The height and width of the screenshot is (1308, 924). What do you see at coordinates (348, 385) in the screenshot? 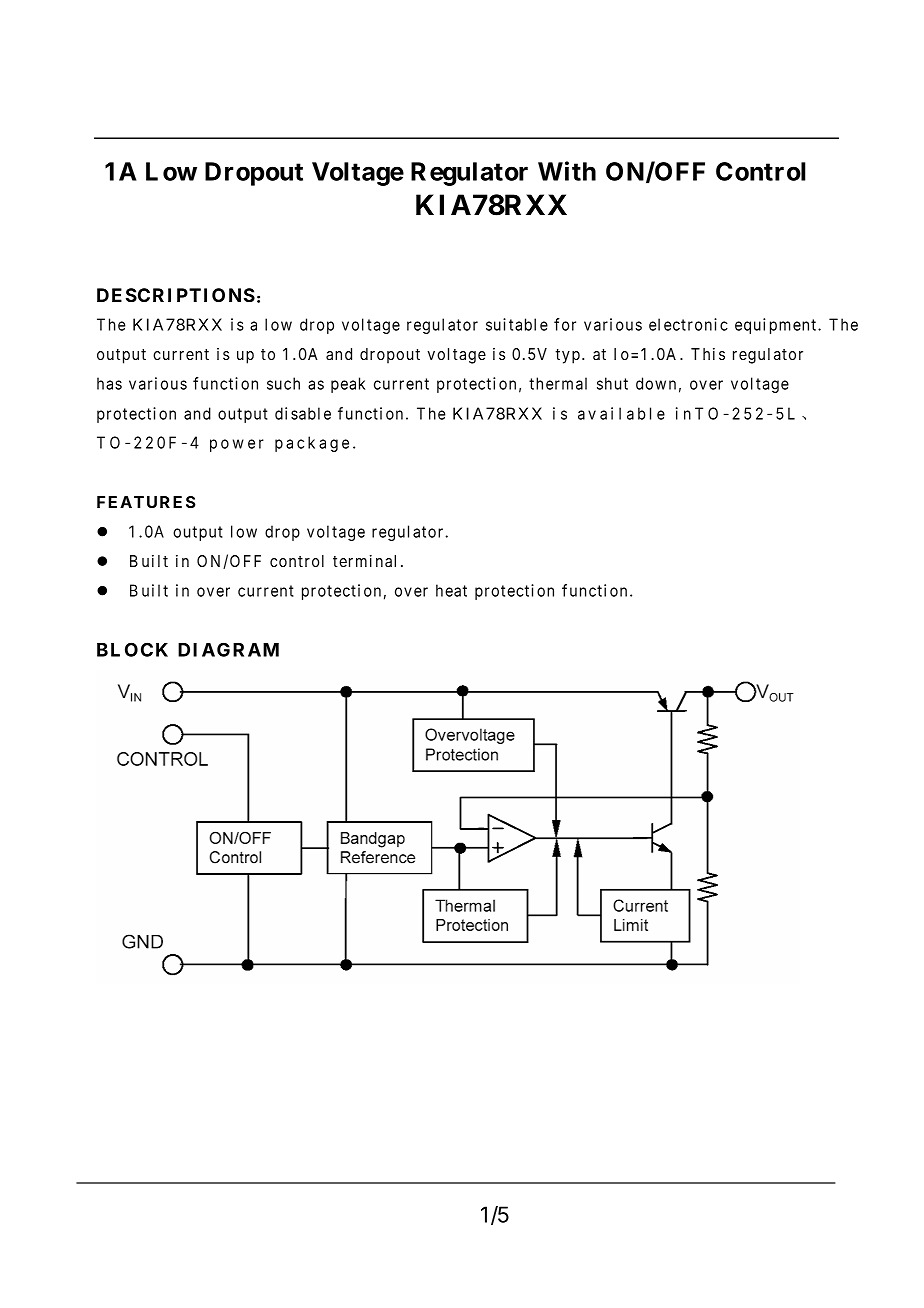
I see `peak` at bounding box center [348, 385].
